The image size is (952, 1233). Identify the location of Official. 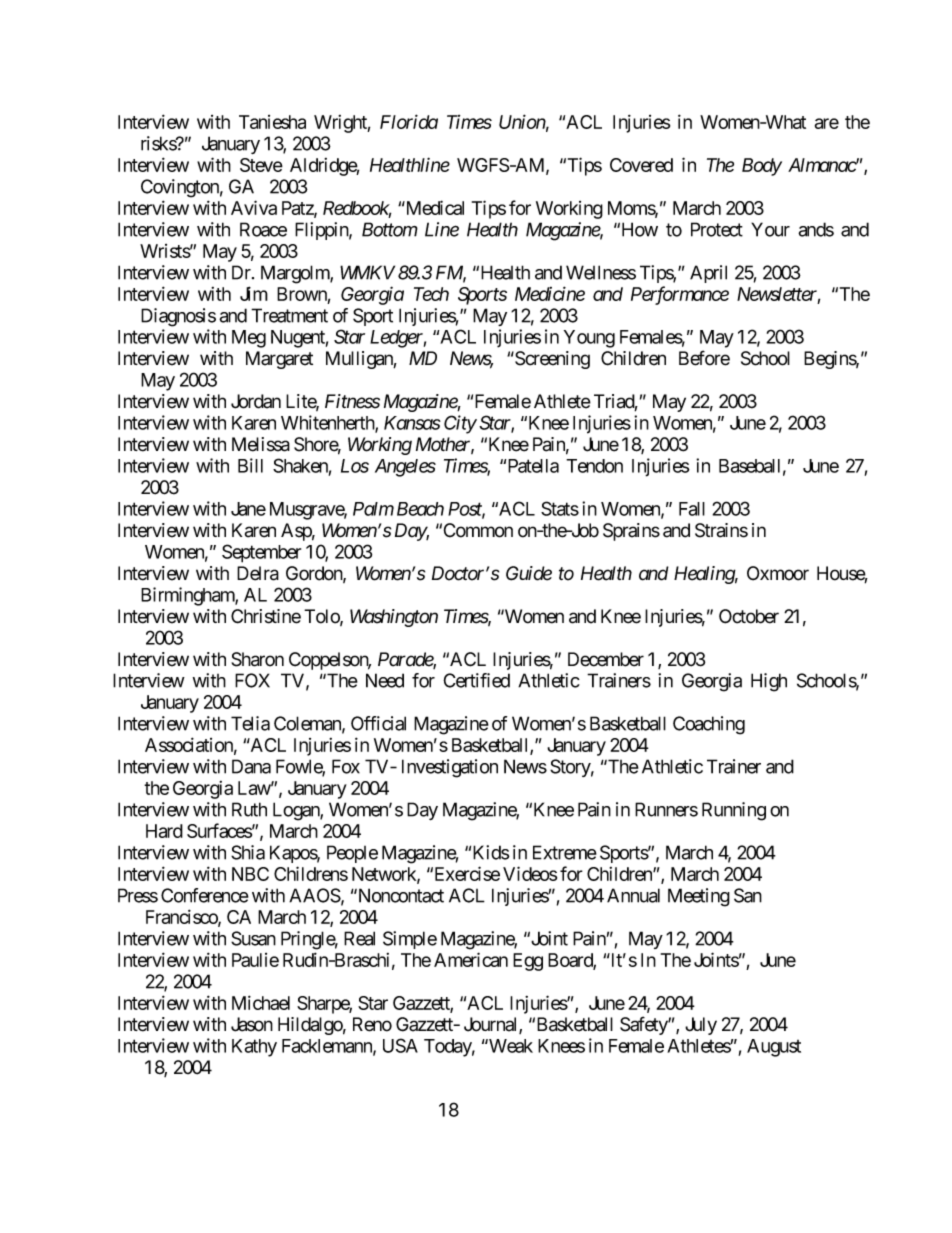
(378, 723).
